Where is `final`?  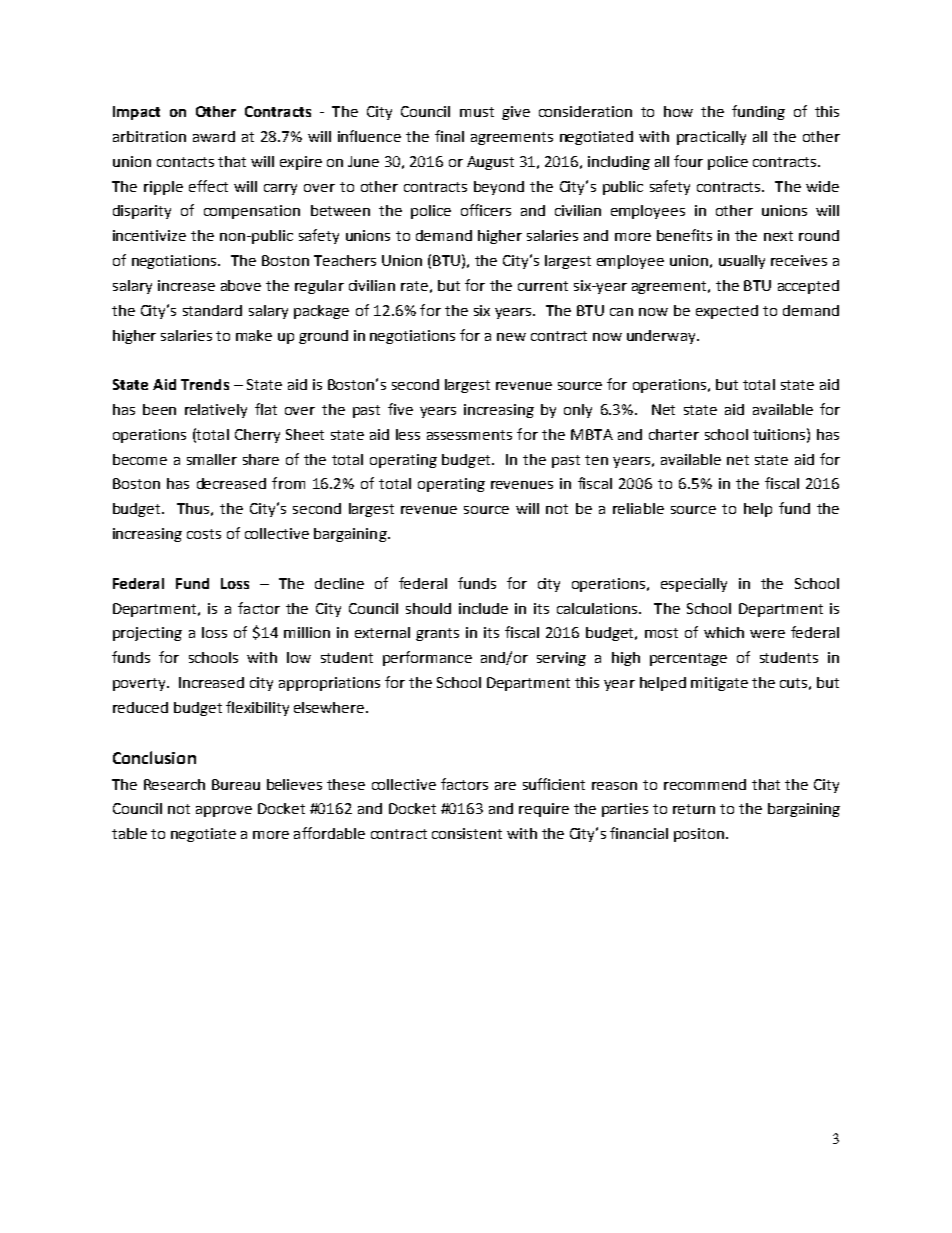
final is located at coordinates (449, 136).
